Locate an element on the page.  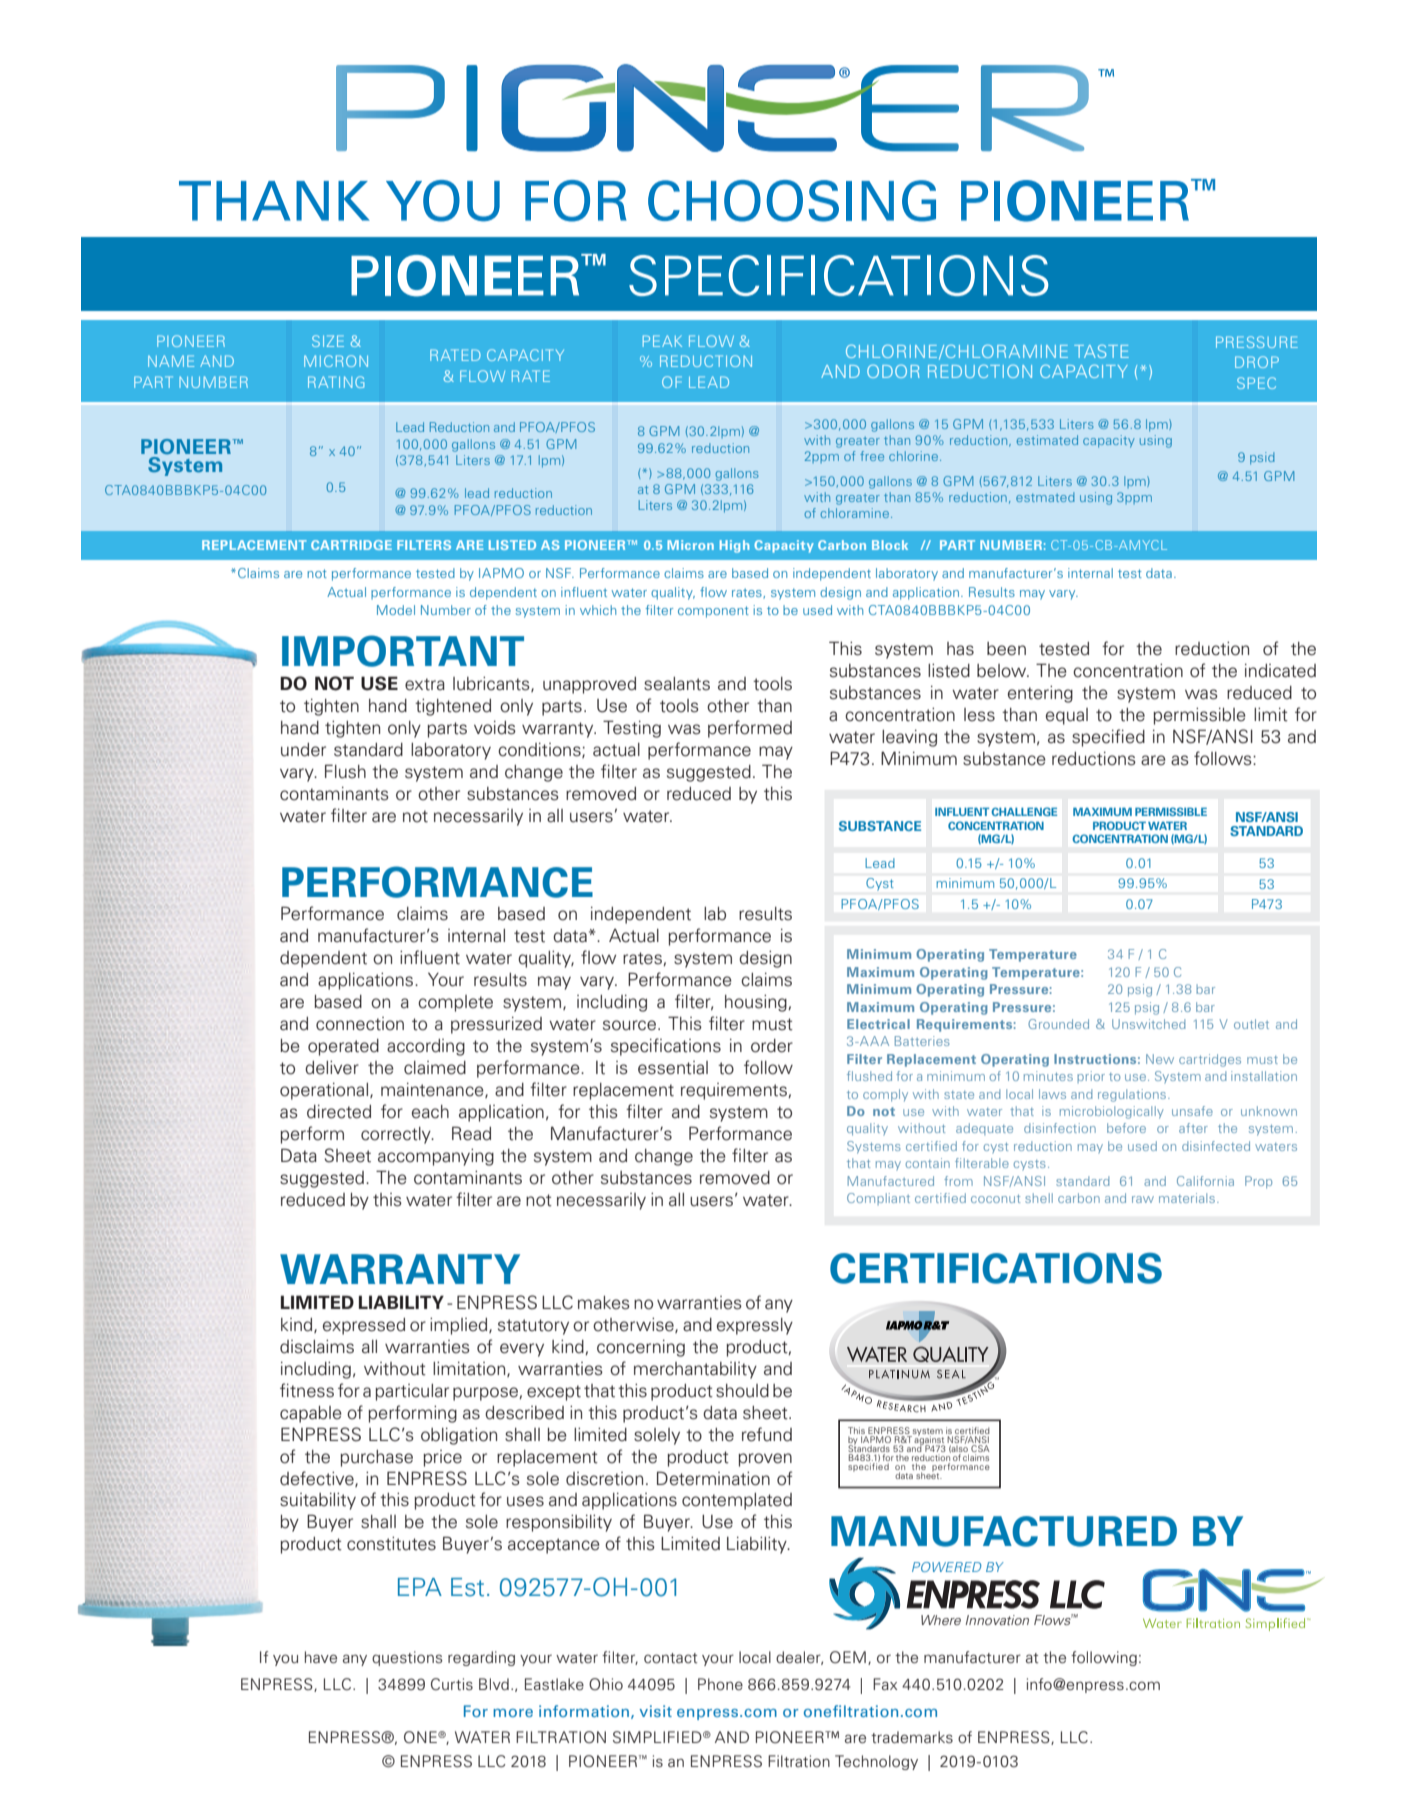
Phone is located at coordinates (720, 1684).
